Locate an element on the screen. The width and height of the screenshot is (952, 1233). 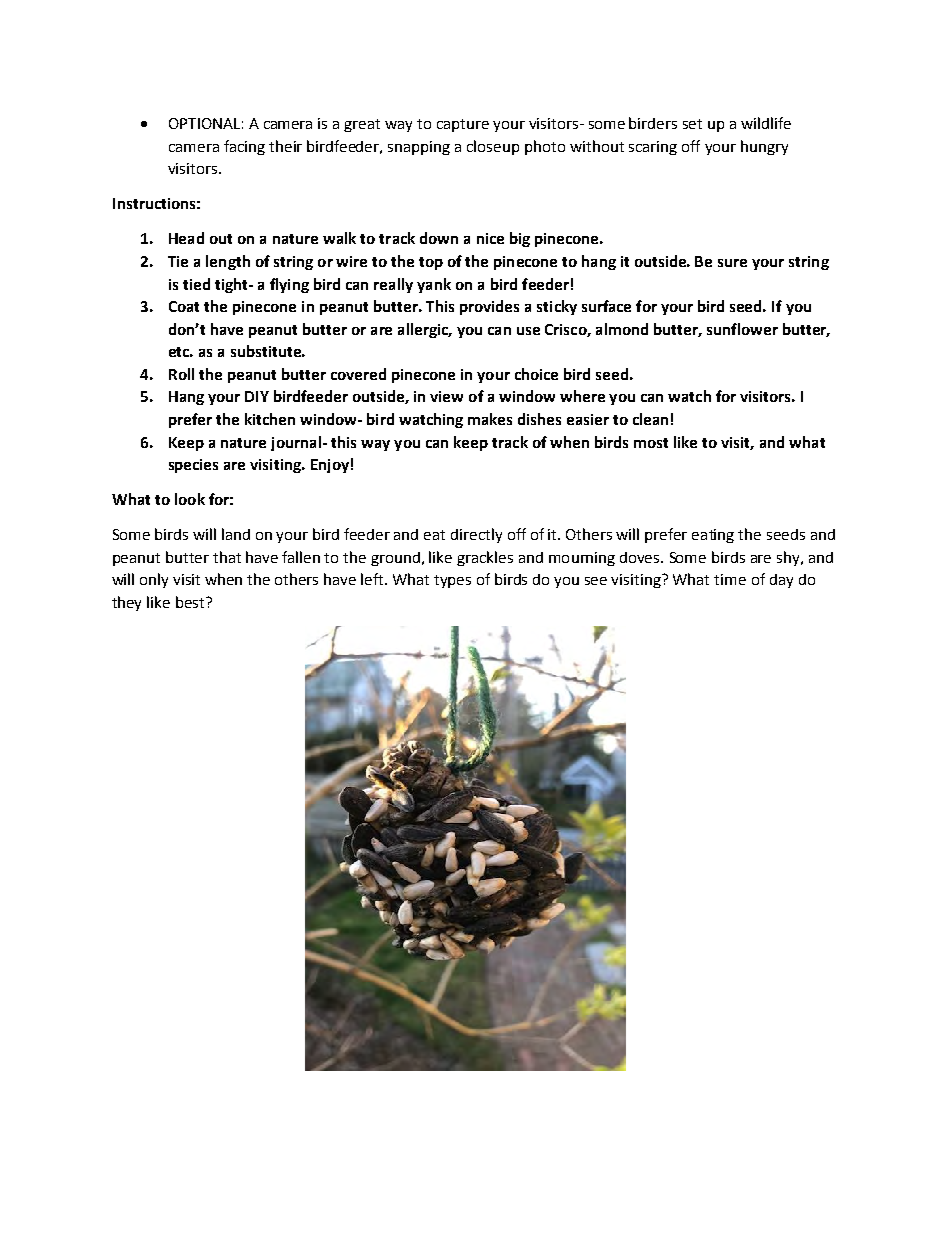
types is located at coordinates (452, 581).
